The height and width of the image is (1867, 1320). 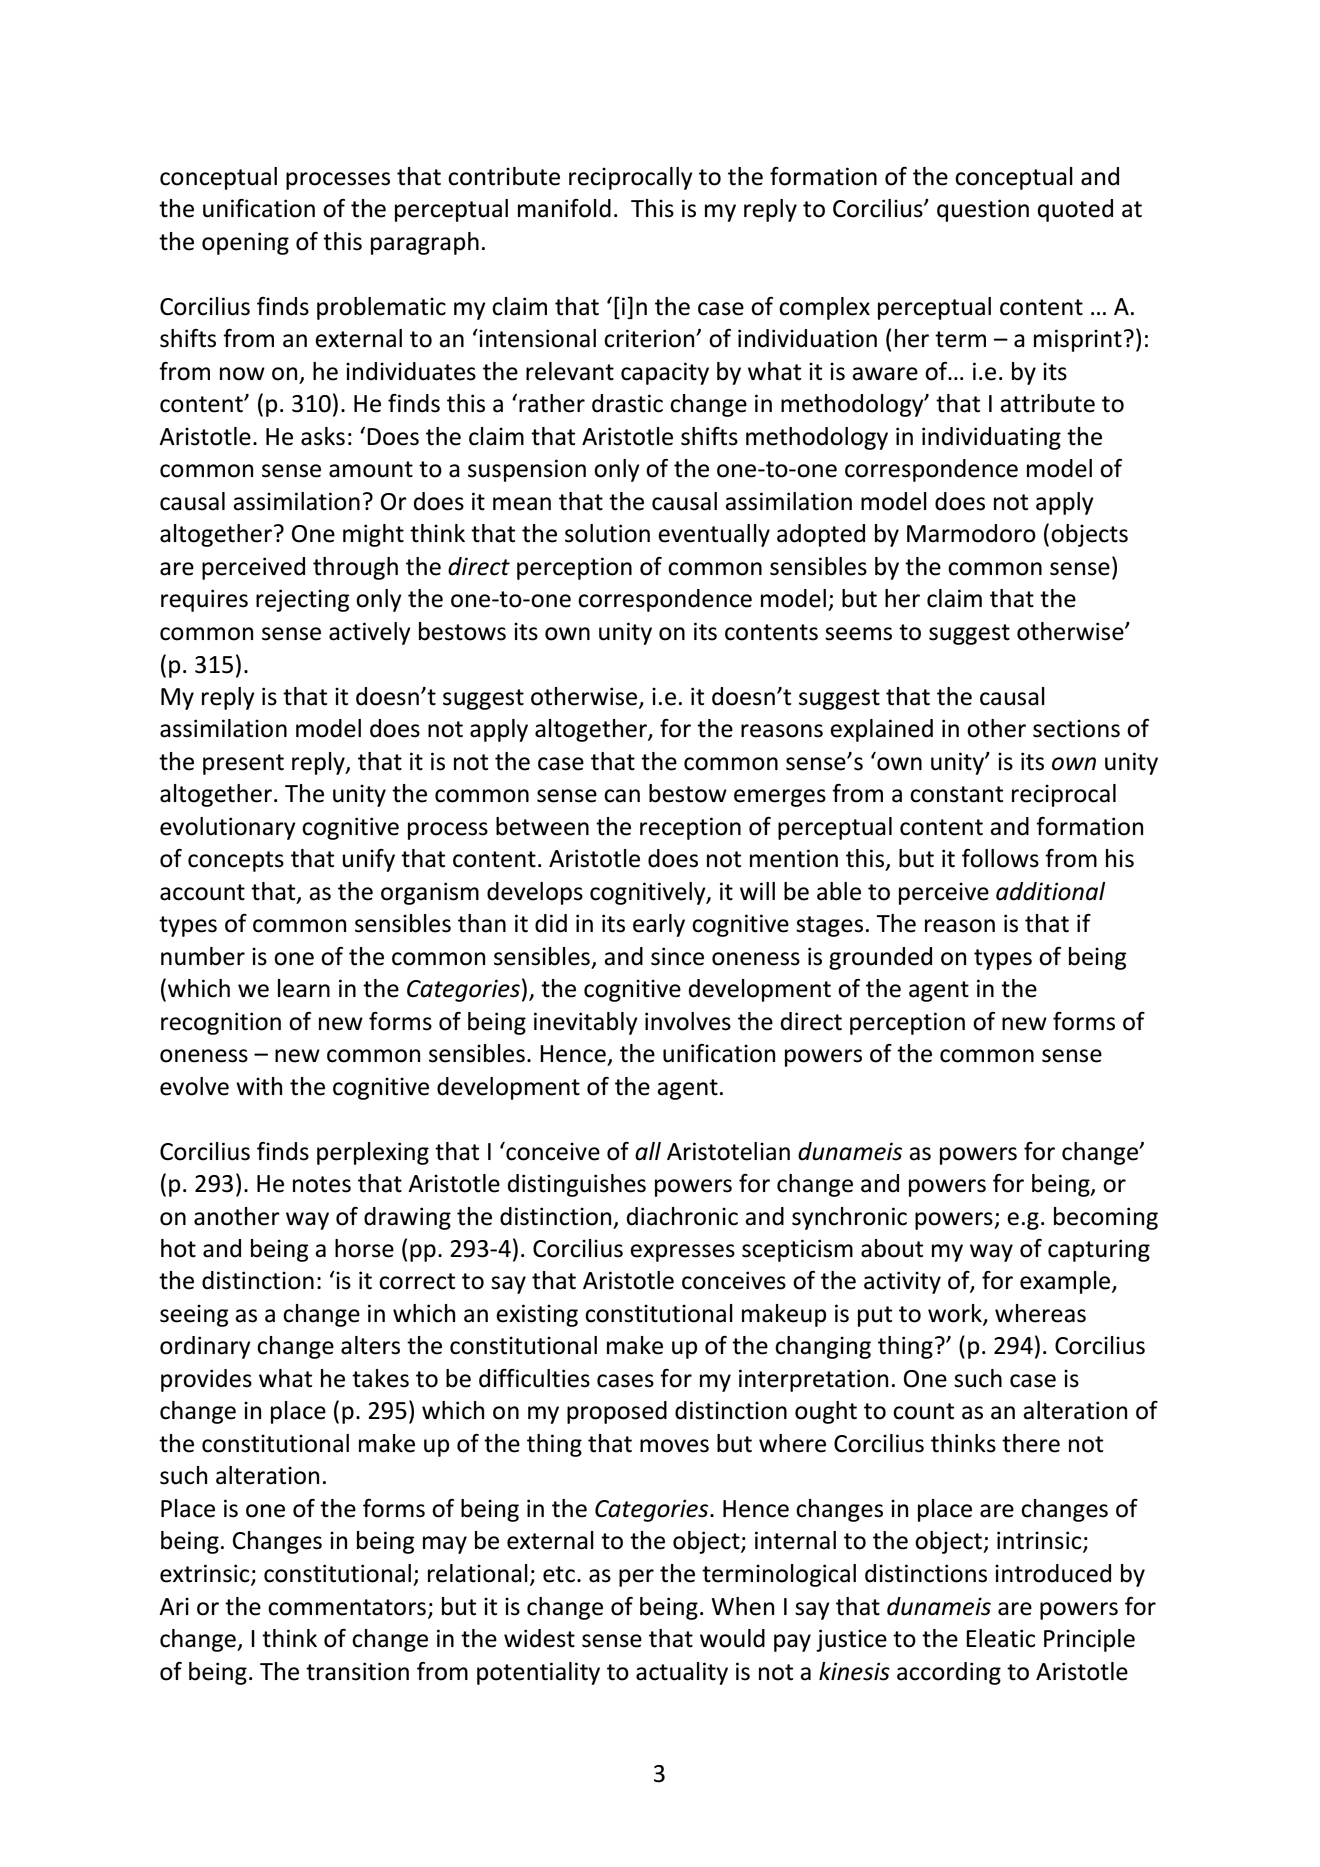 What do you see at coordinates (1050, 891) in the image?
I see `additional` at bounding box center [1050, 891].
